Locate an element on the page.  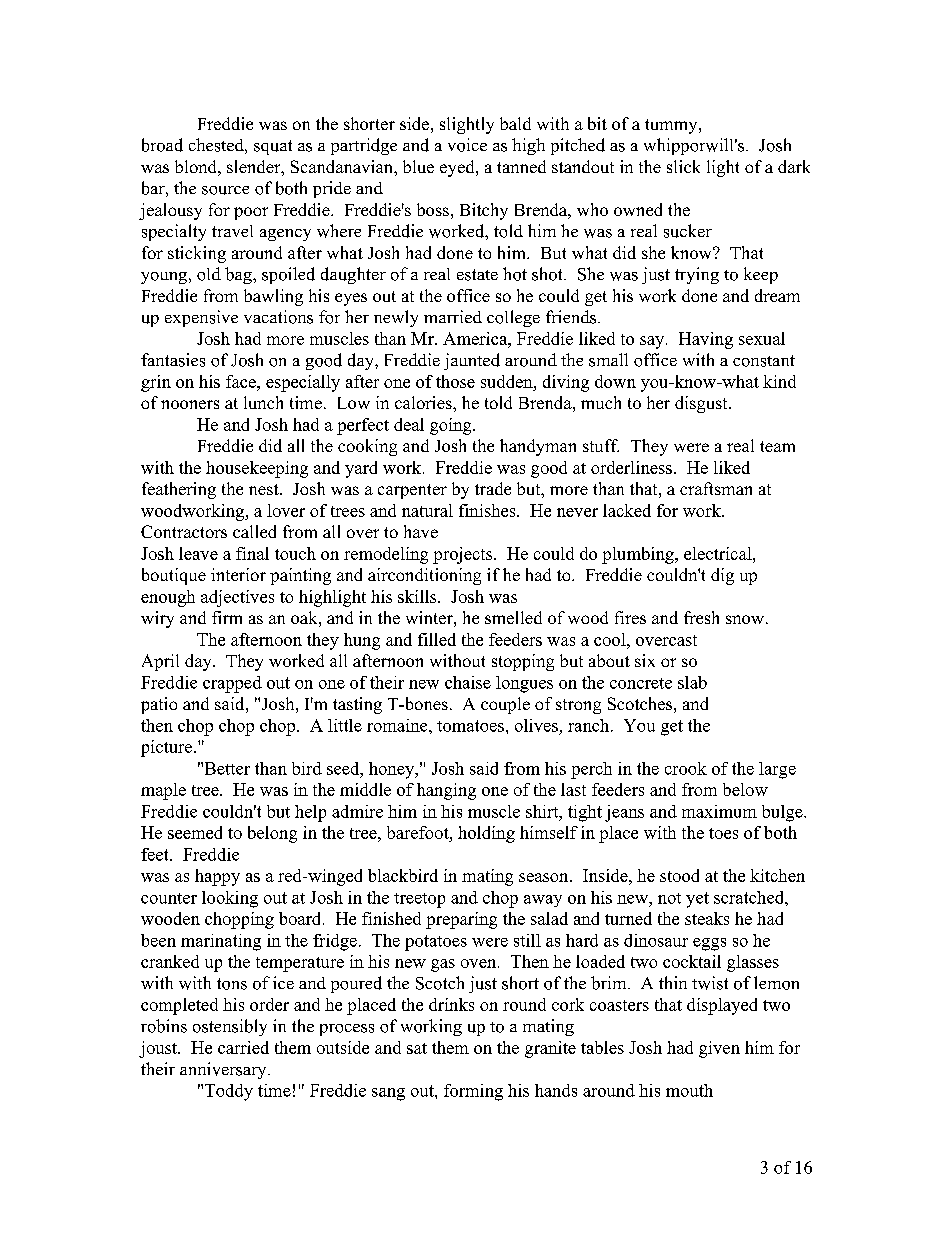
given is located at coordinates (719, 1049).
